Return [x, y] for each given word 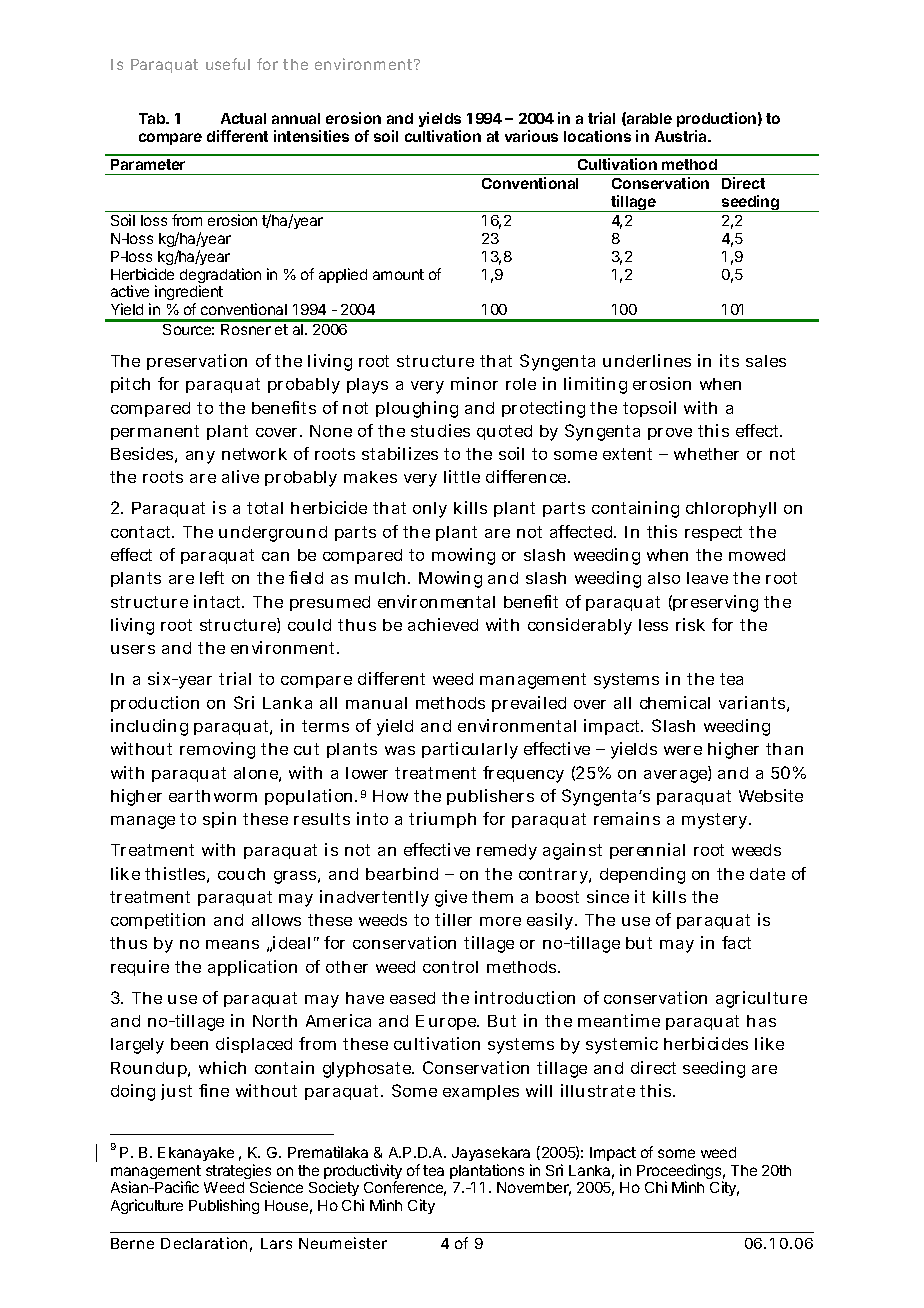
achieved [443, 624]
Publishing [224, 1206]
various [531, 136]
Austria [682, 136]
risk [690, 624]
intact [219, 601]
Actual [243, 118]
